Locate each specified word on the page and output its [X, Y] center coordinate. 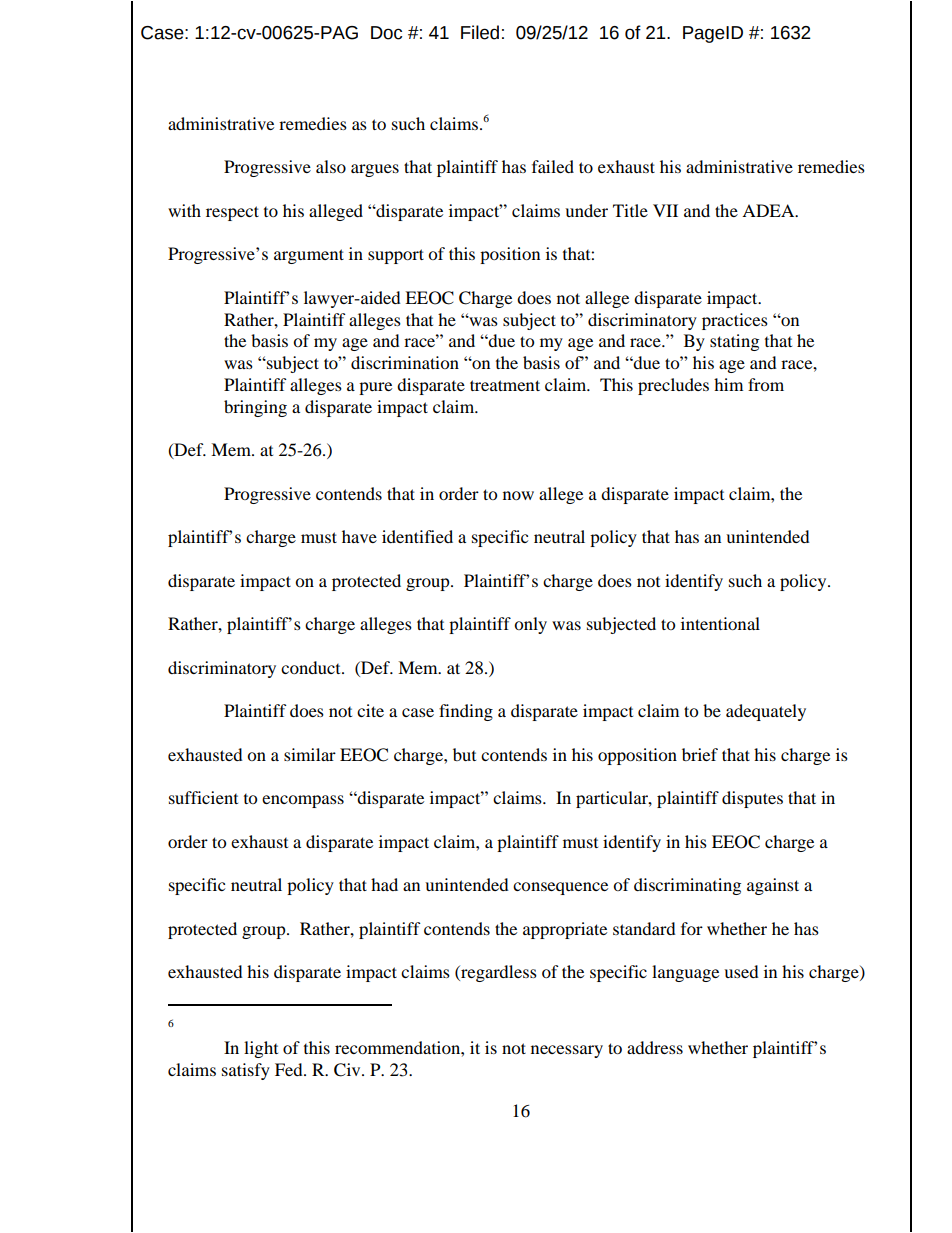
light [261, 1049]
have [359, 536]
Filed [480, 32]
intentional [720, 623]
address [655, 1047]
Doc [386, 33]
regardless [498, 973]
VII [665, 210]
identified [417, 536]
